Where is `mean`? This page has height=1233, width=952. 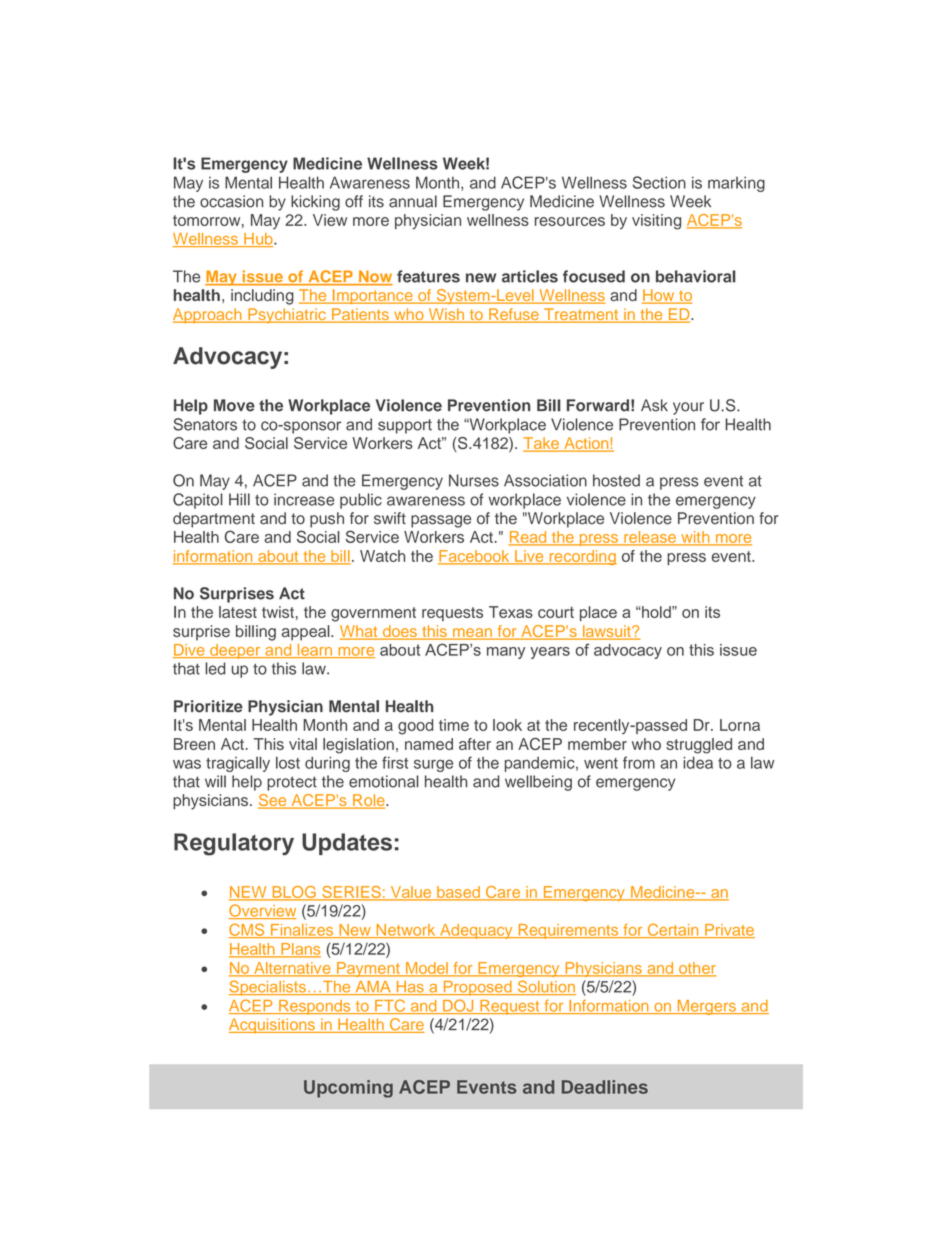 mean is located at coordinates (472, 634).
